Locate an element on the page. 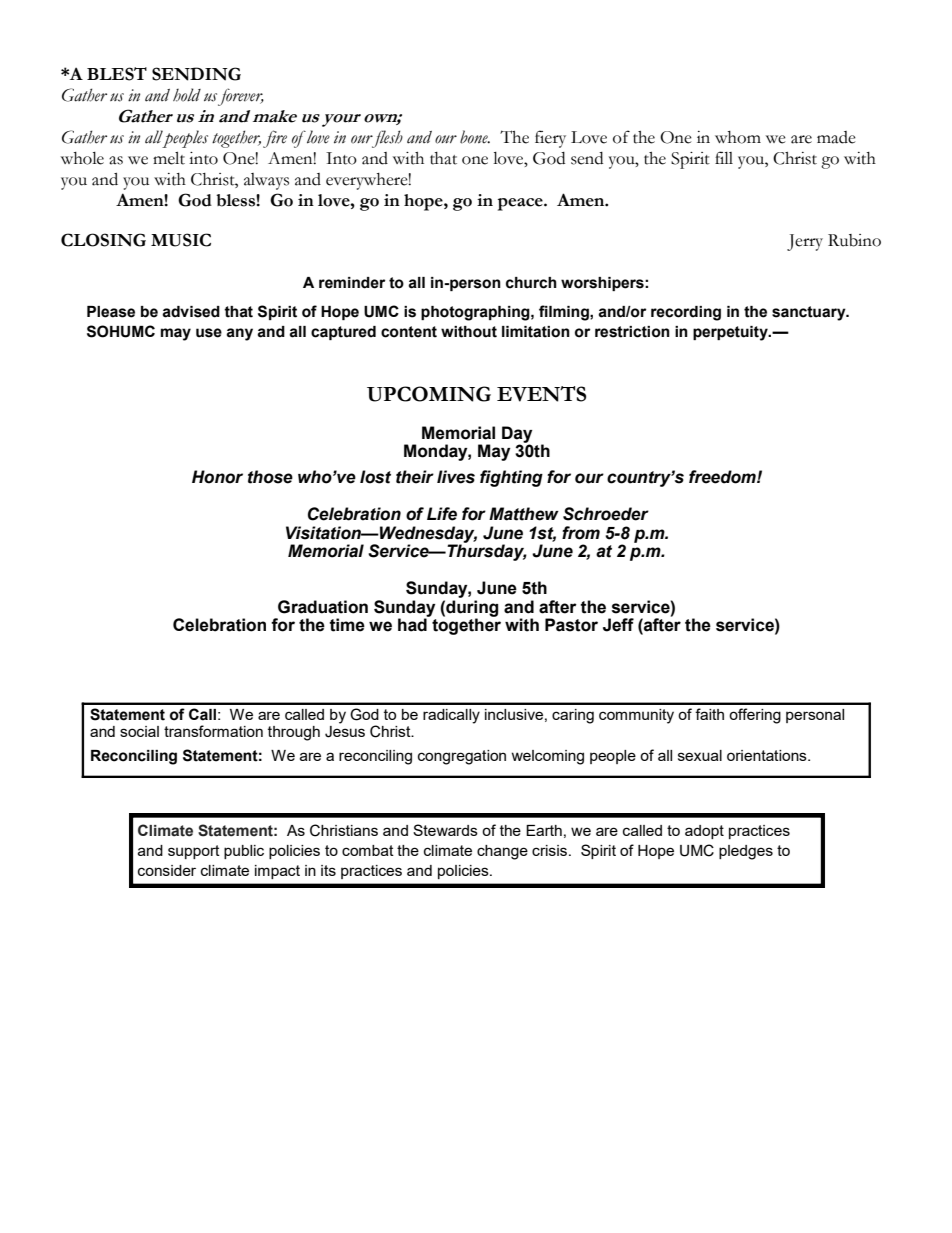  bone is located at coordinates (475, 137).
